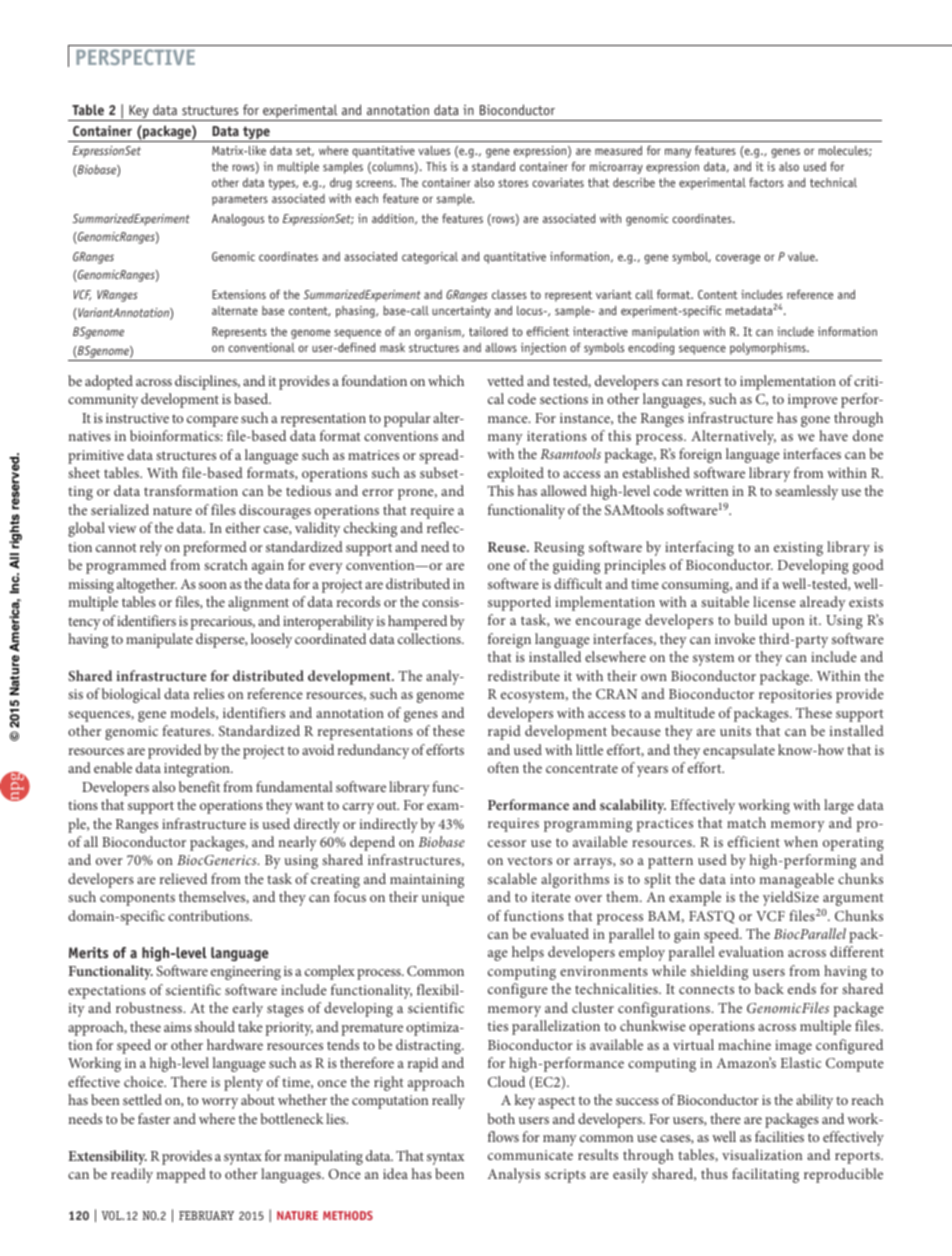 The image size is (952, 1256). What do you see at coordinates (159, 640) in the screenshot?
I see `manipulate` at bounding box center [159, 640].
